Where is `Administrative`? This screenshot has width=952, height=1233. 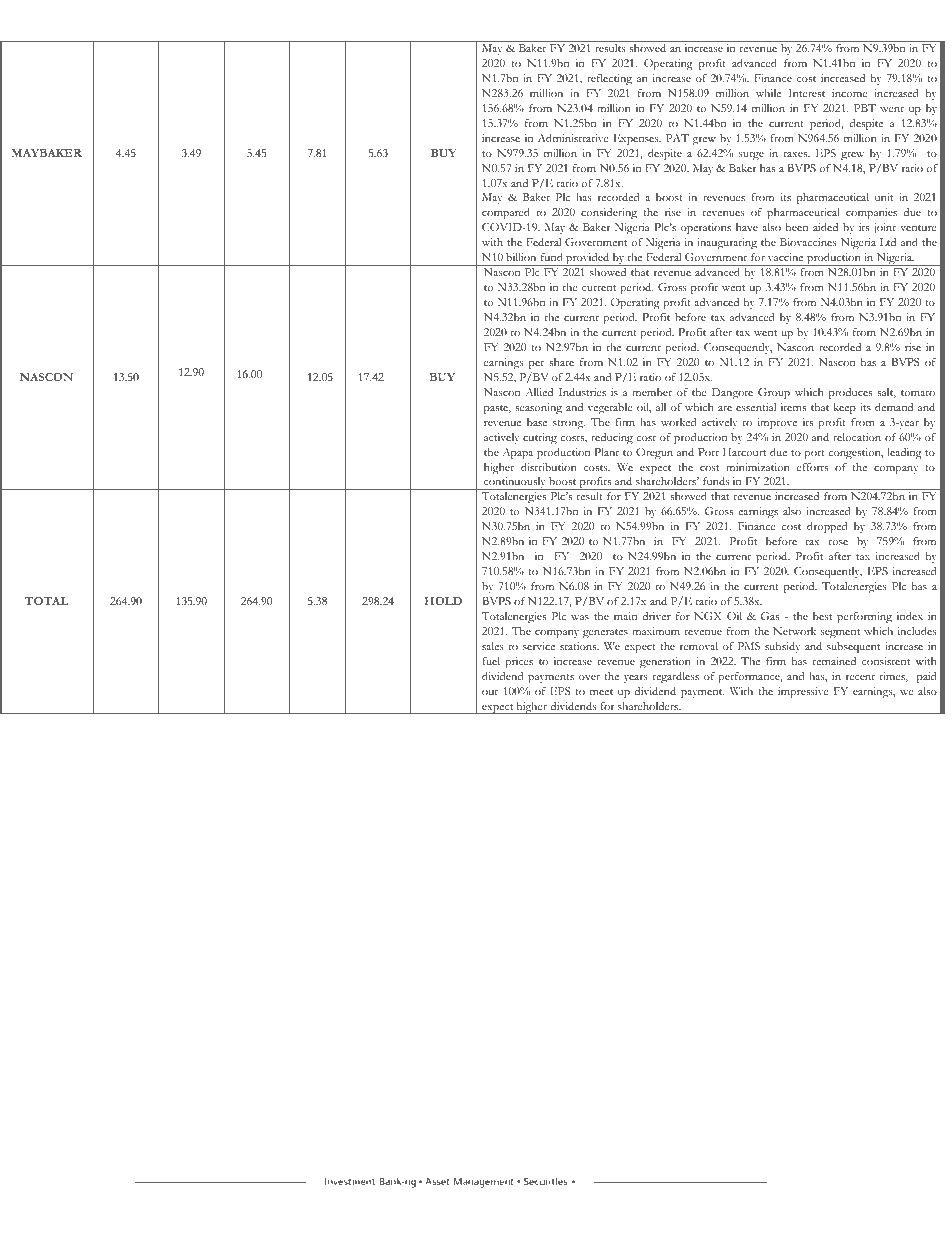
Administrative is located at coordinates (573, 138).
